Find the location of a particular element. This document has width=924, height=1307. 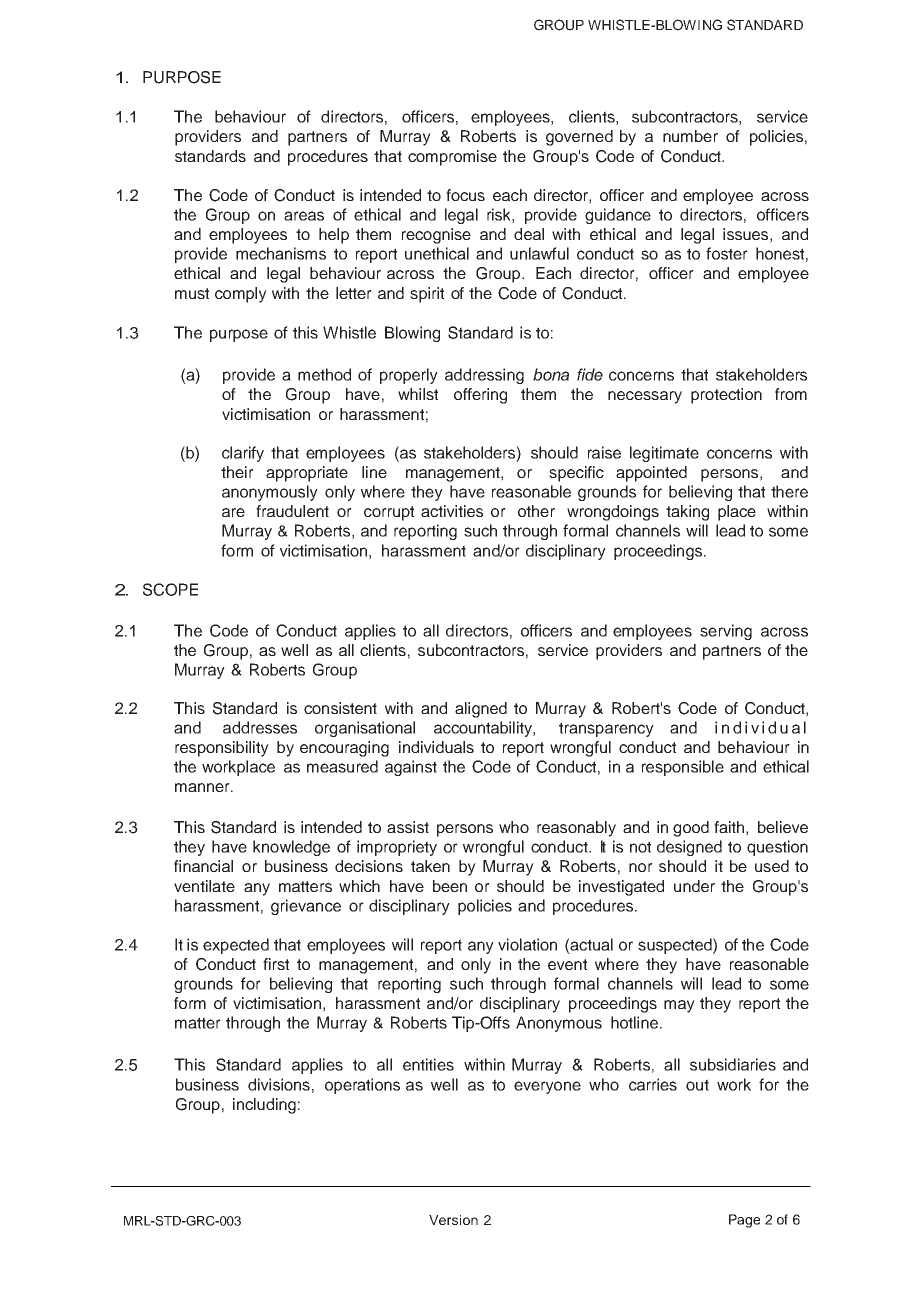

compromise is located at coordinates (452, 158).
